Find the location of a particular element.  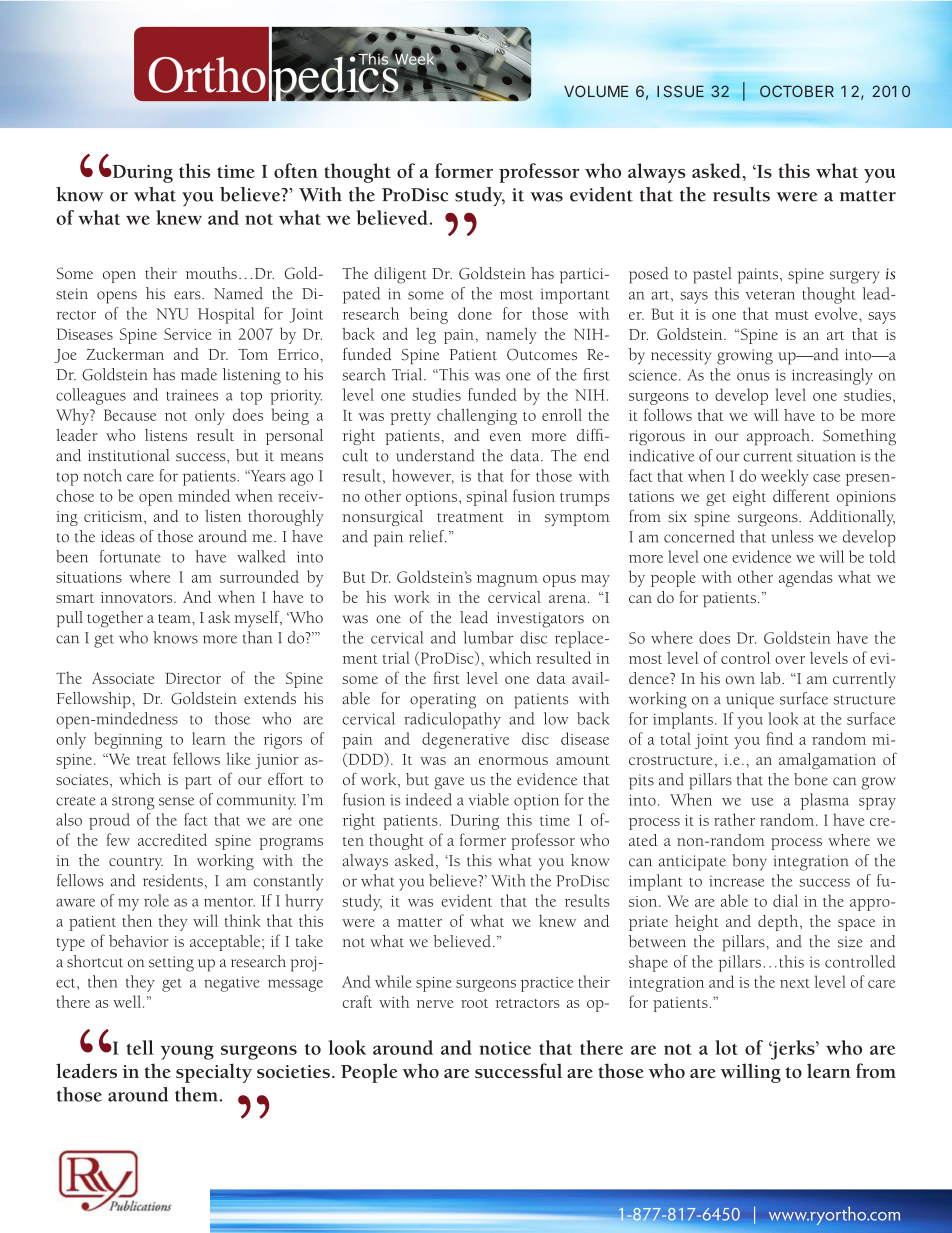

often is located at coordinates (296, 170).
